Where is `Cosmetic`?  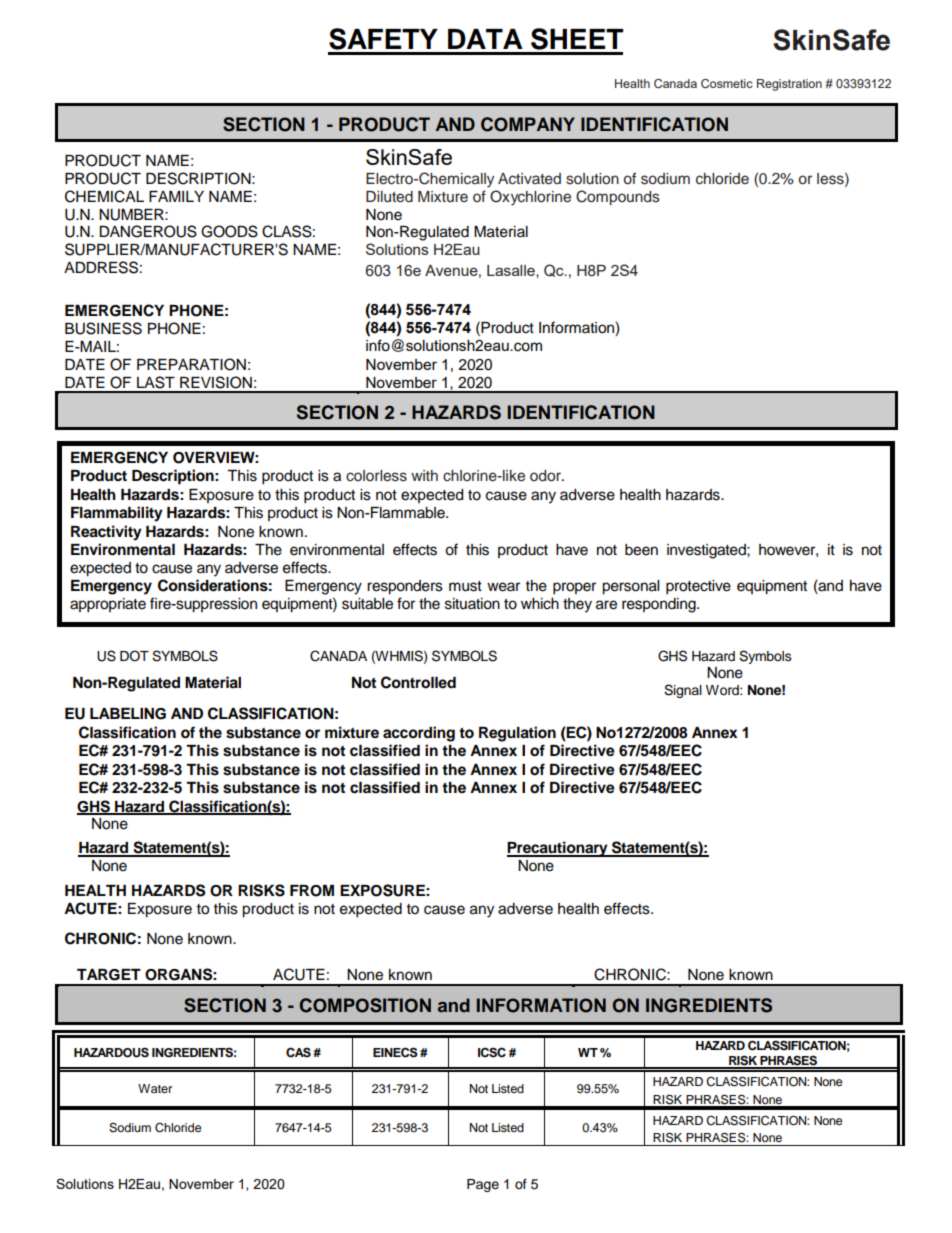
Cosmetic is located at coordinates (727, 83).
